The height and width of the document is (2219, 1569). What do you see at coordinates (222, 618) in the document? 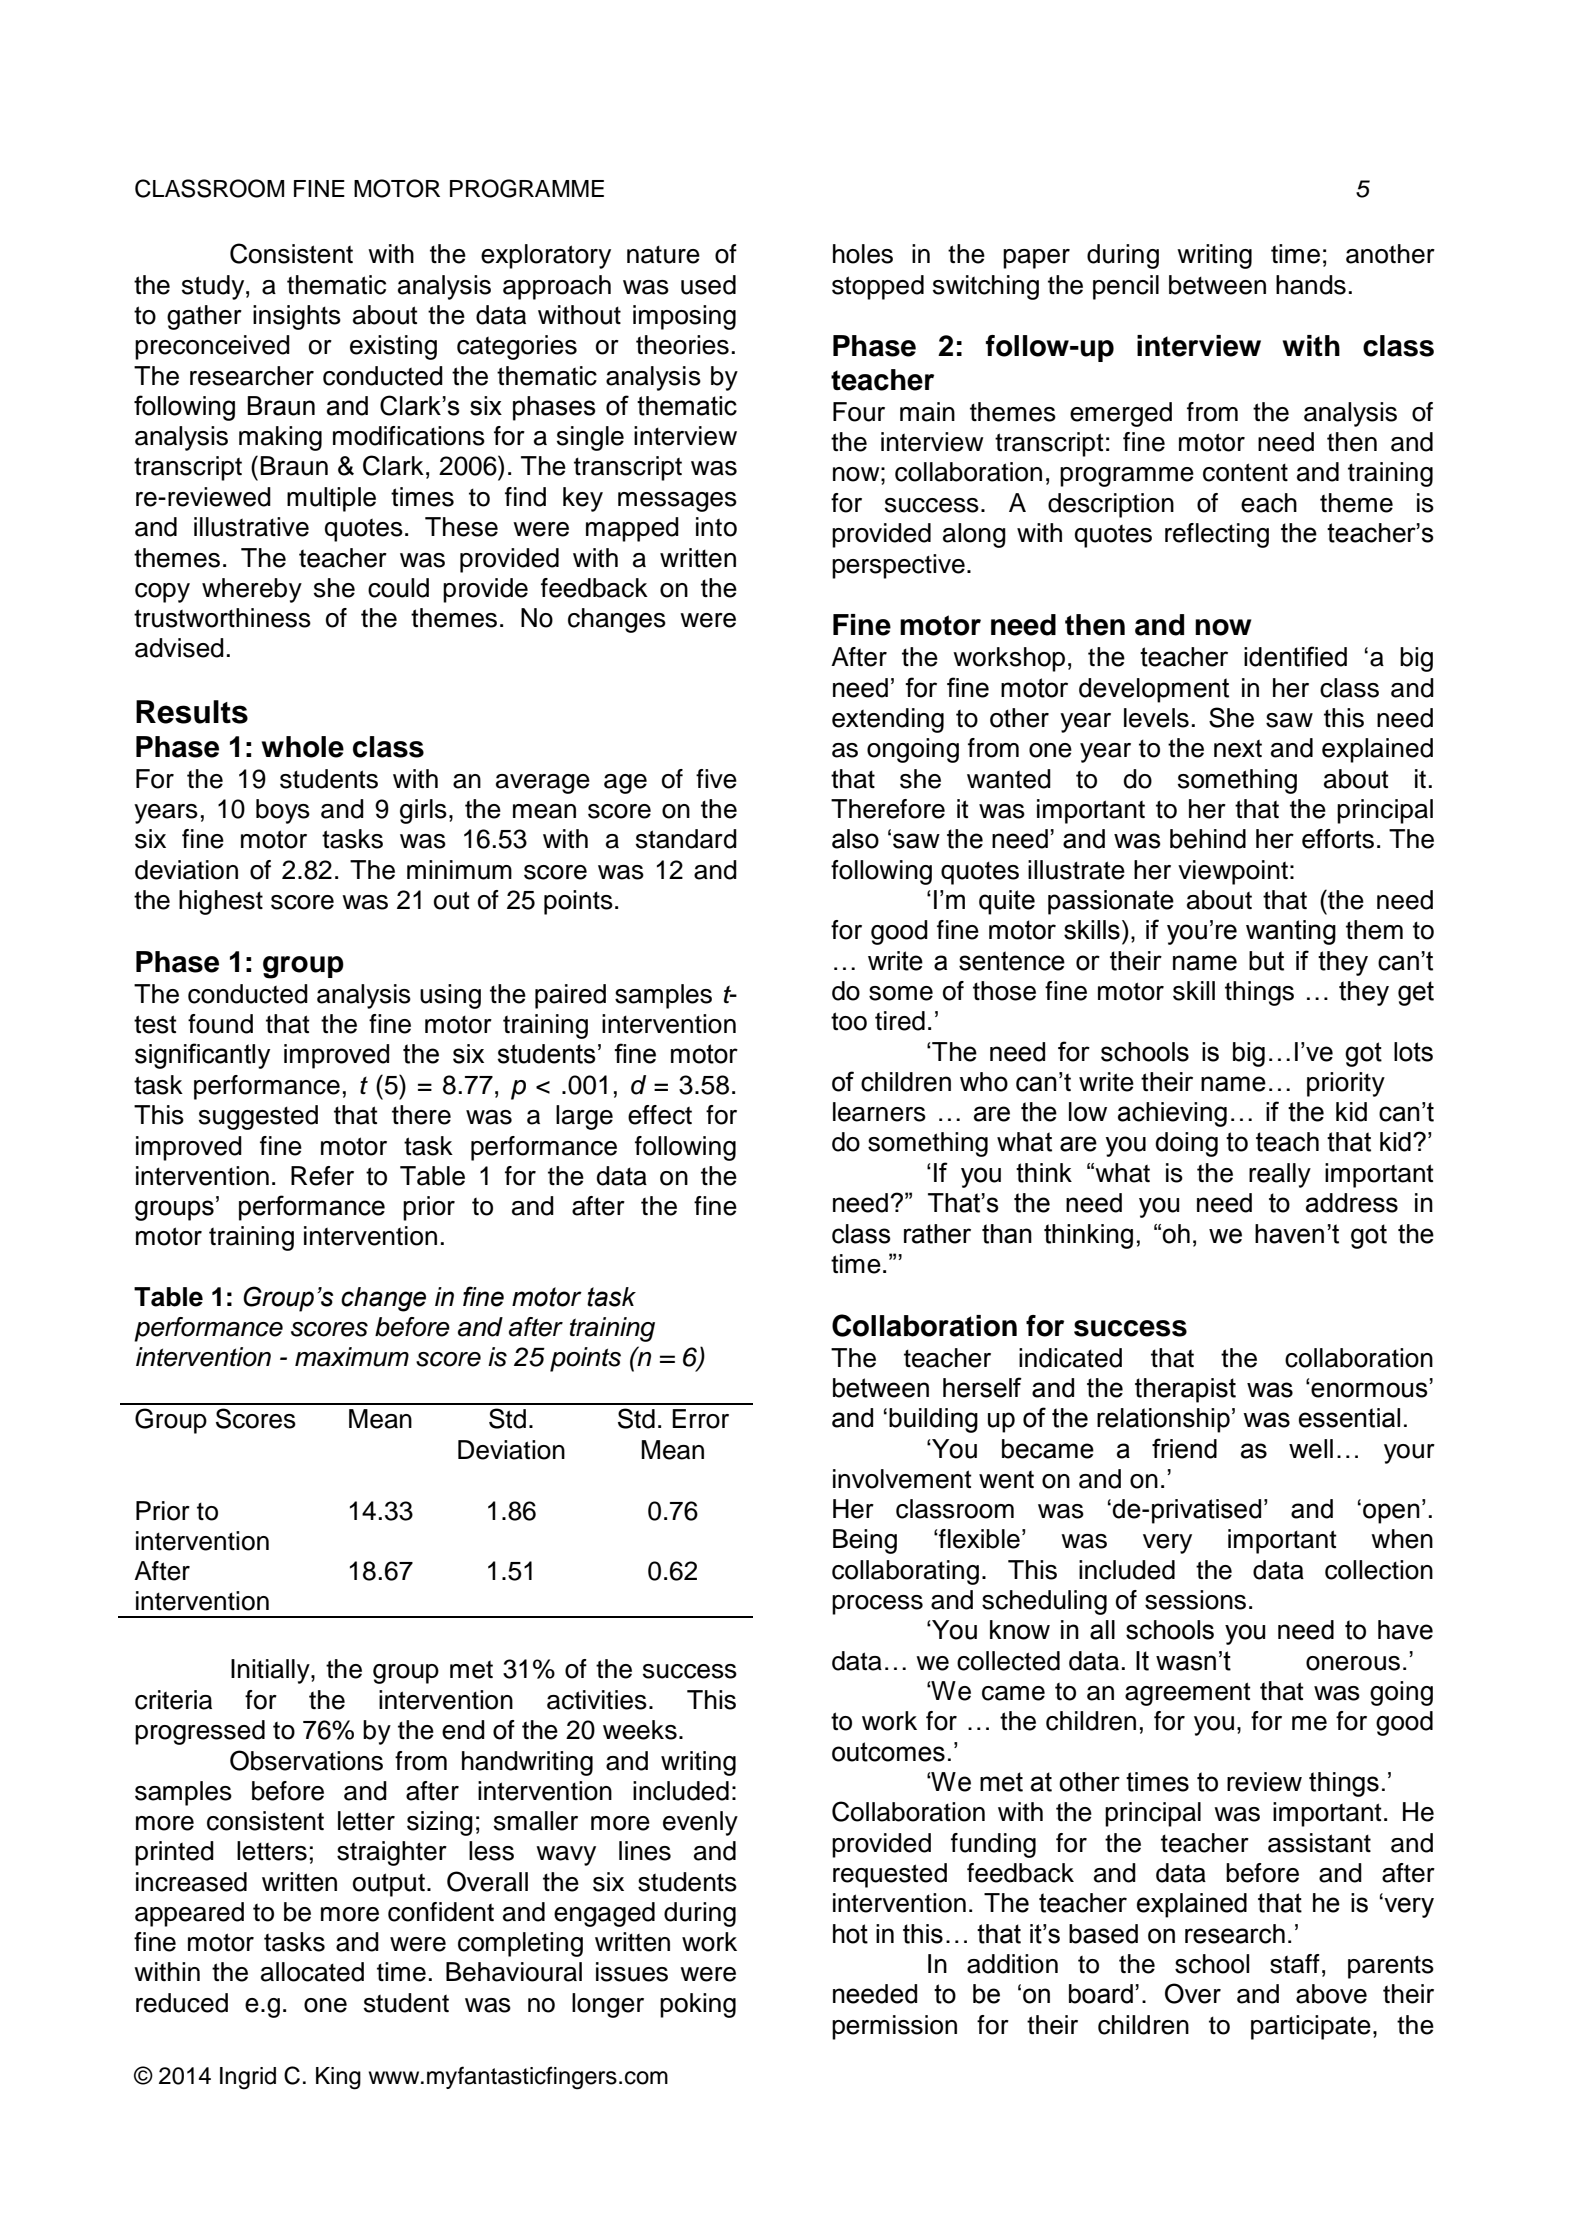
I see `trustworthiness` at bounding box center [222, 618].
